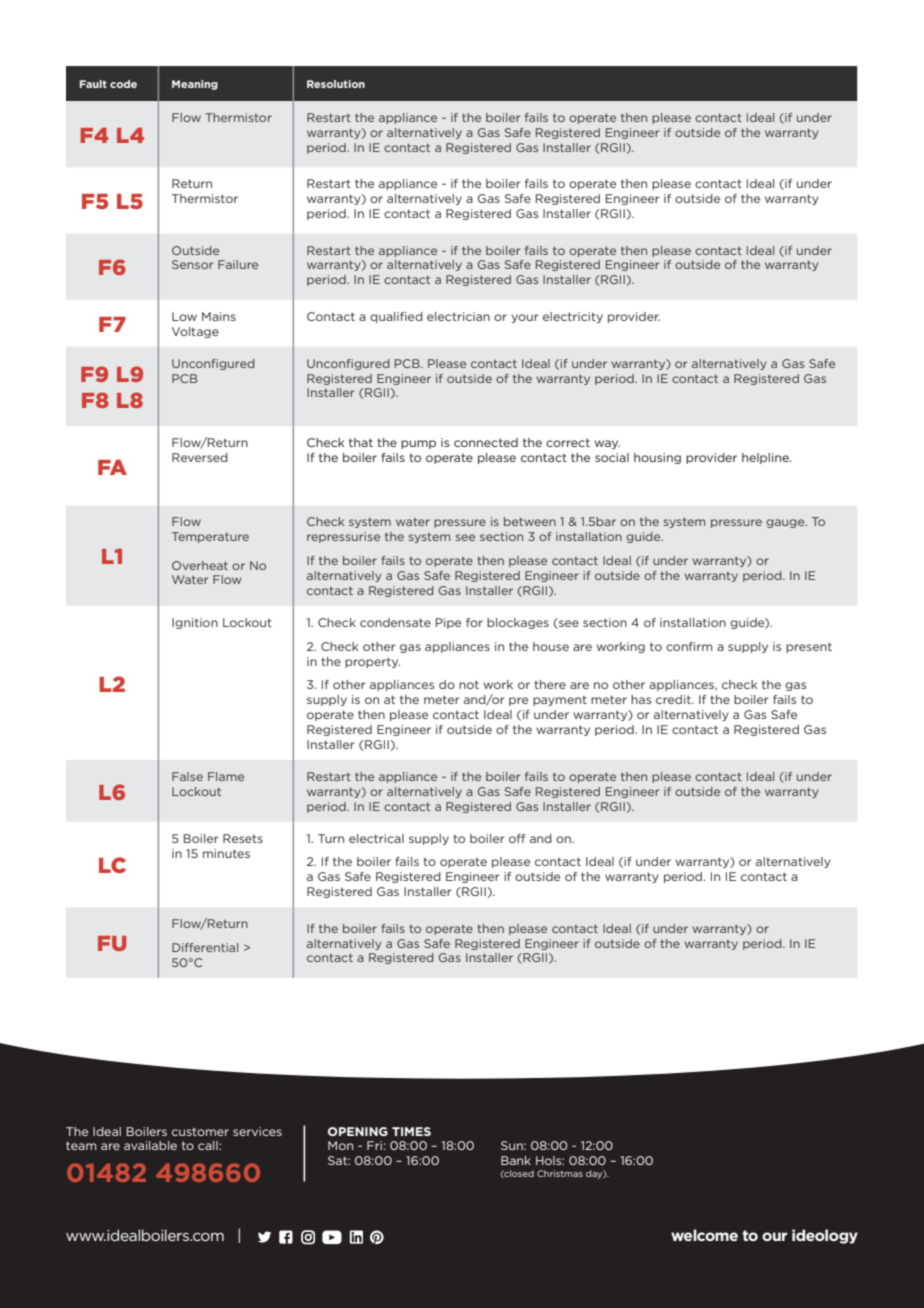  What do you see at coordinates (573, 317) in the document?
I see `electricity` at bounding box center [573, 317].
